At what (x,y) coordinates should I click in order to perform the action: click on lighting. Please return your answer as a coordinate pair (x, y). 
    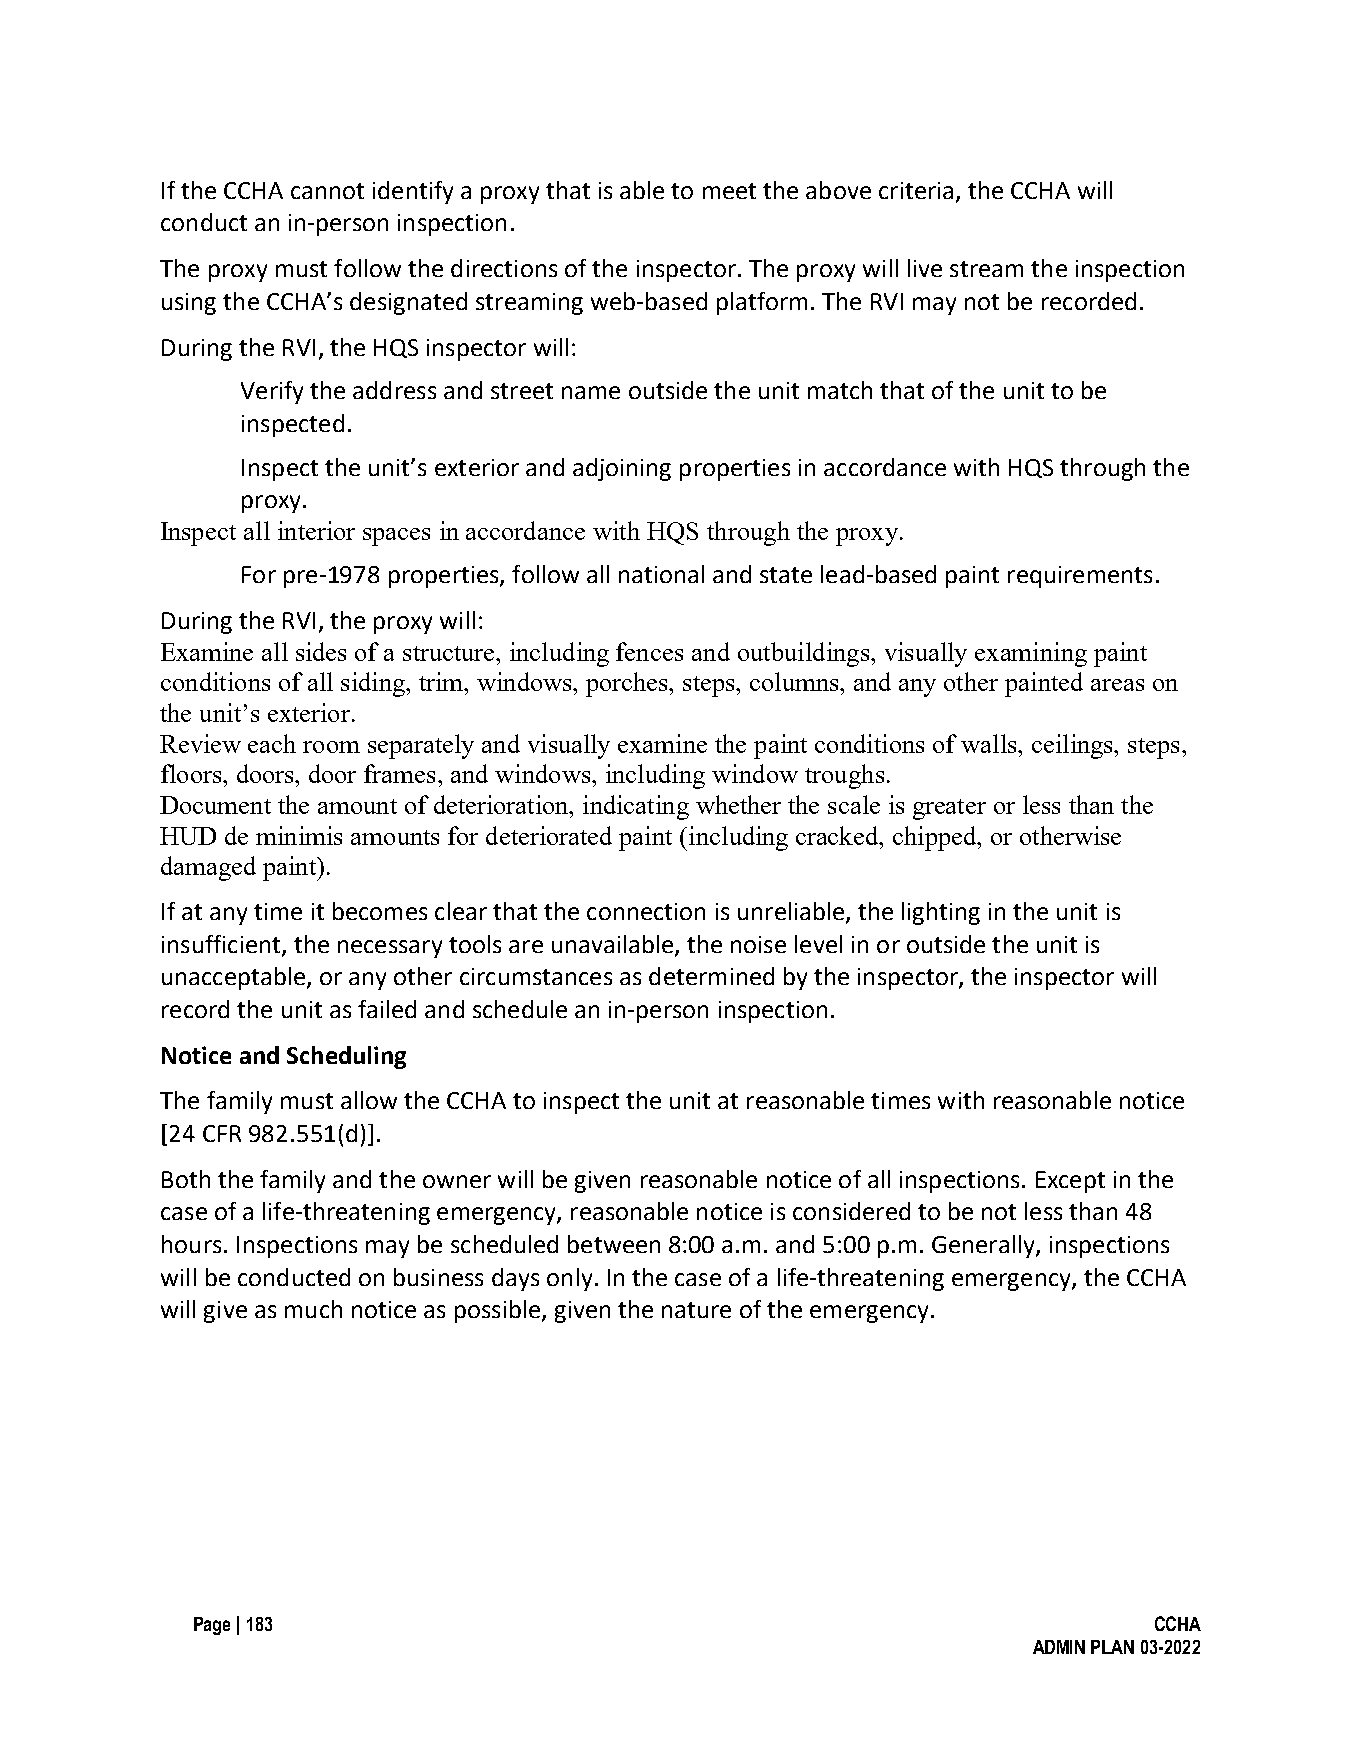
    Looking at the image, I should click on (941, 913).
